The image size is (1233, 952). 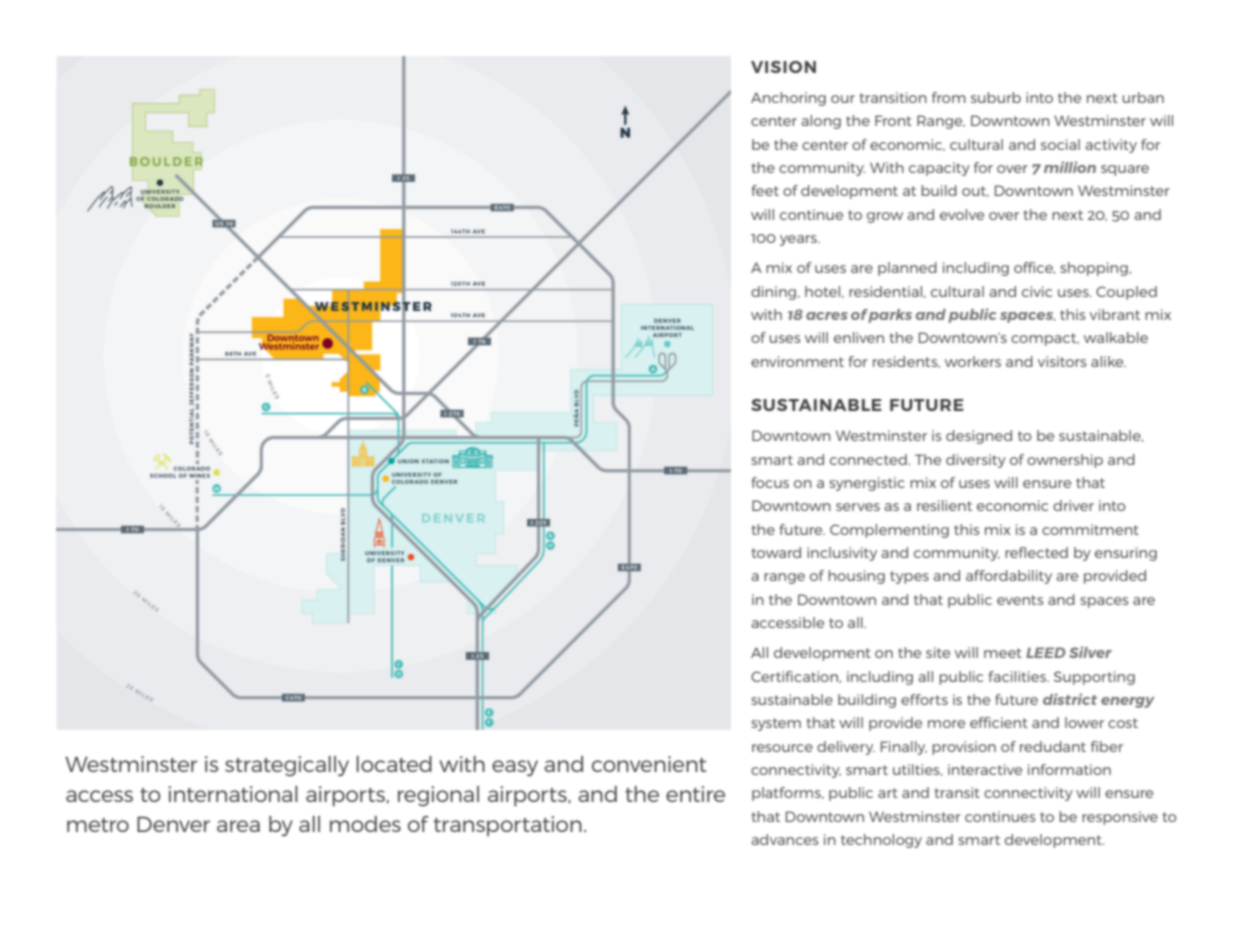 What do you see at coordinates (867, 484) in the image?
I see `synergistic` at bounding box center [867, 484].
